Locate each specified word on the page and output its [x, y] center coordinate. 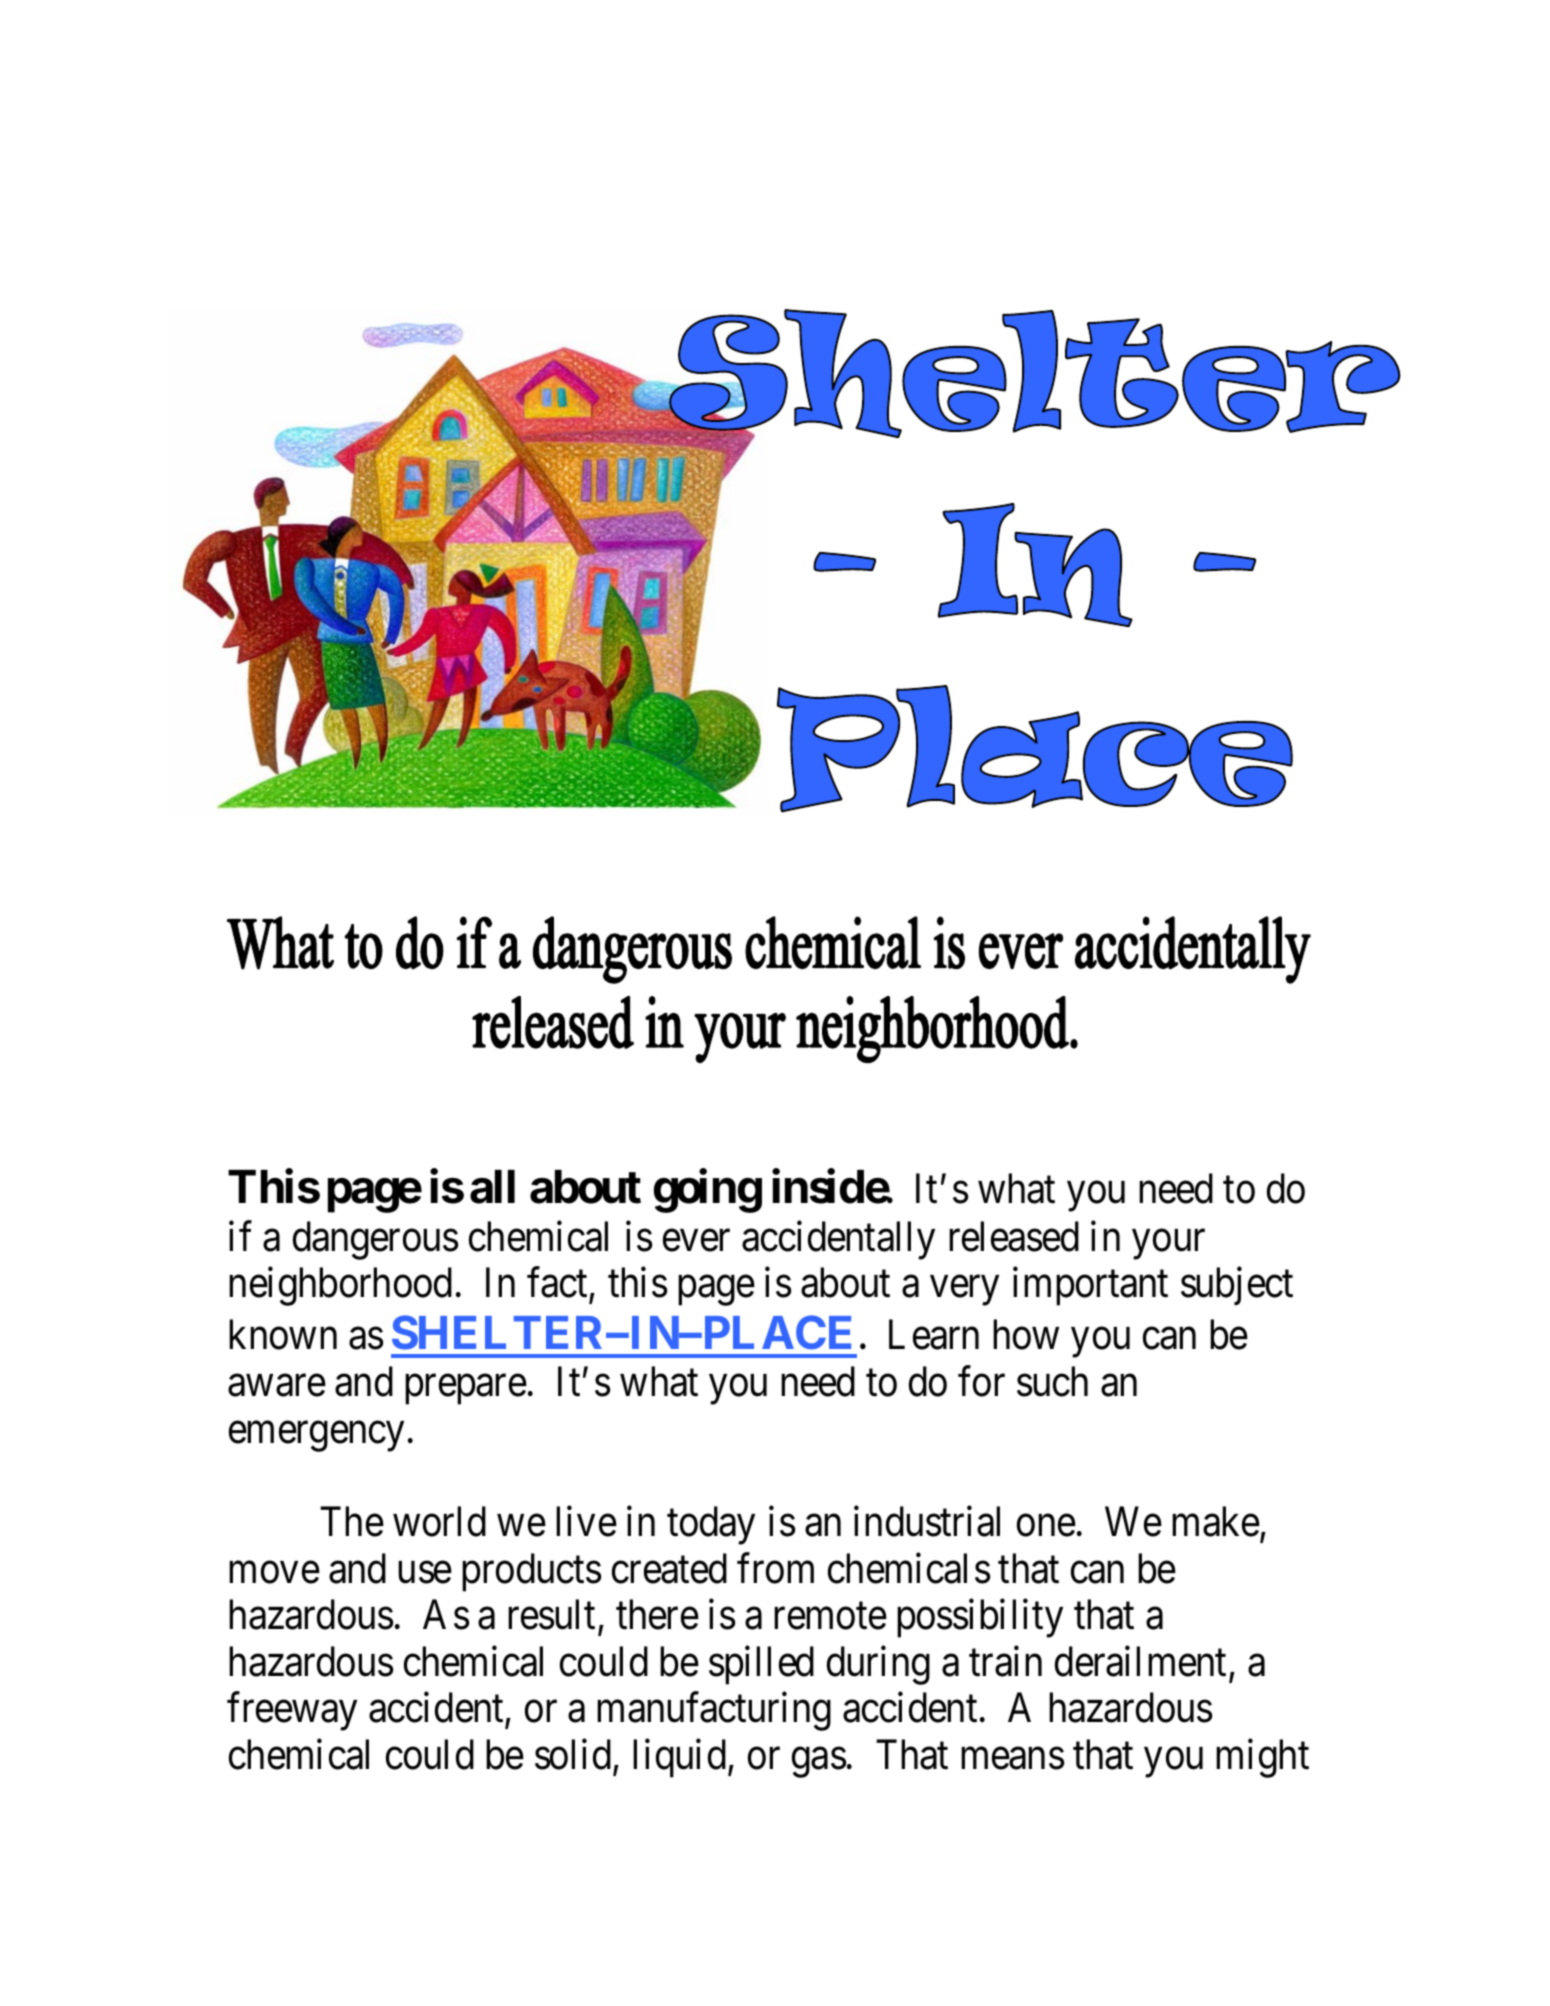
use [425, 1573]
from [775, 1568]
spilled [761, 1665]
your [1168, 1245]
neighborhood [340, 1286]
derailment [1140, 1661]
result [553, 1616]
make [1216, 1521]
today [711, 1525]
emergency [316, 1437]
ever [696, 1241]
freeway [292, 1712]
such [1052, 1382]
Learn [934, 1335]
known [283, 1334]
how [1026, 1334]
